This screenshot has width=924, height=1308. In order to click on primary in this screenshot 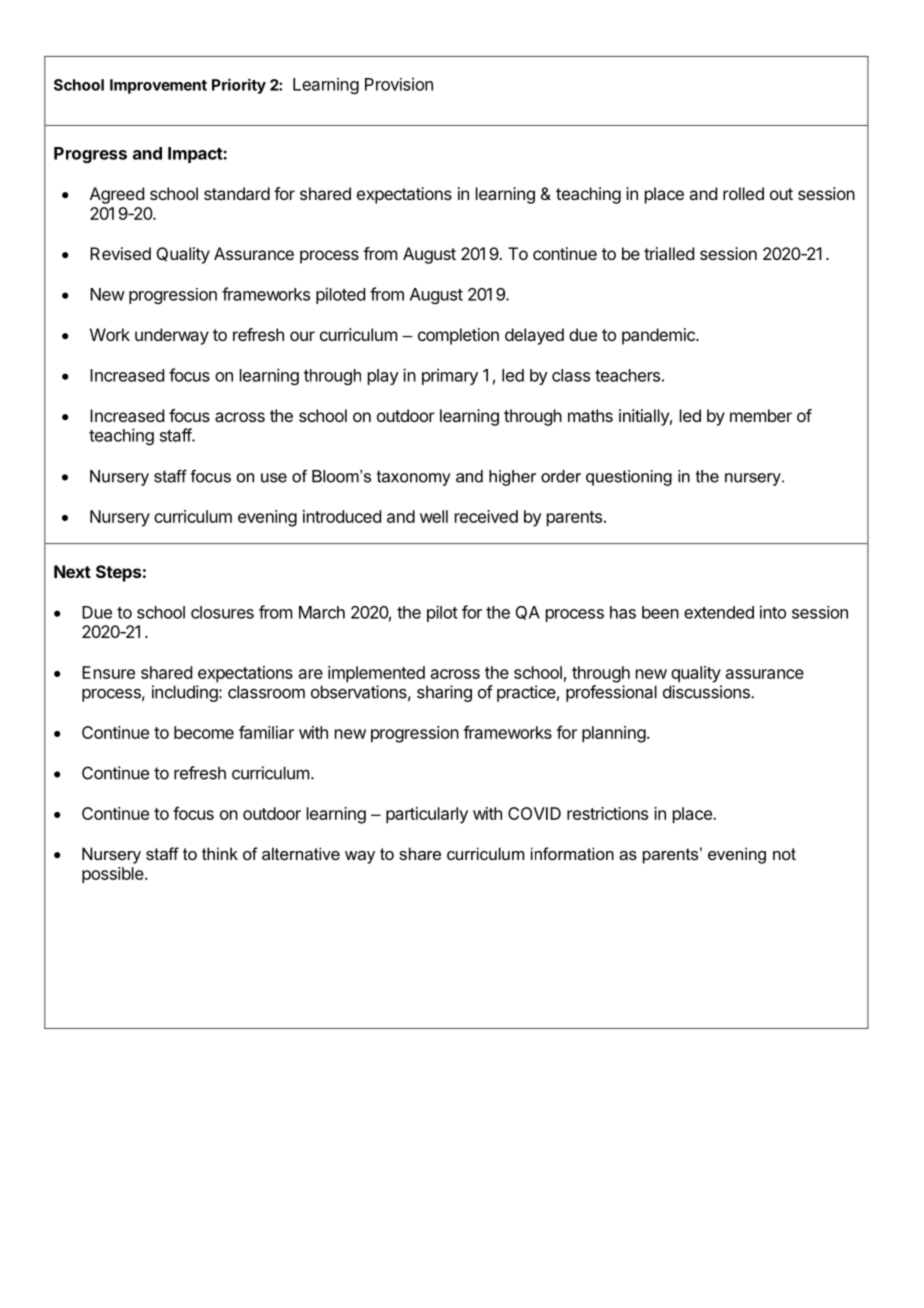, I will do `click(450, 376)`.
